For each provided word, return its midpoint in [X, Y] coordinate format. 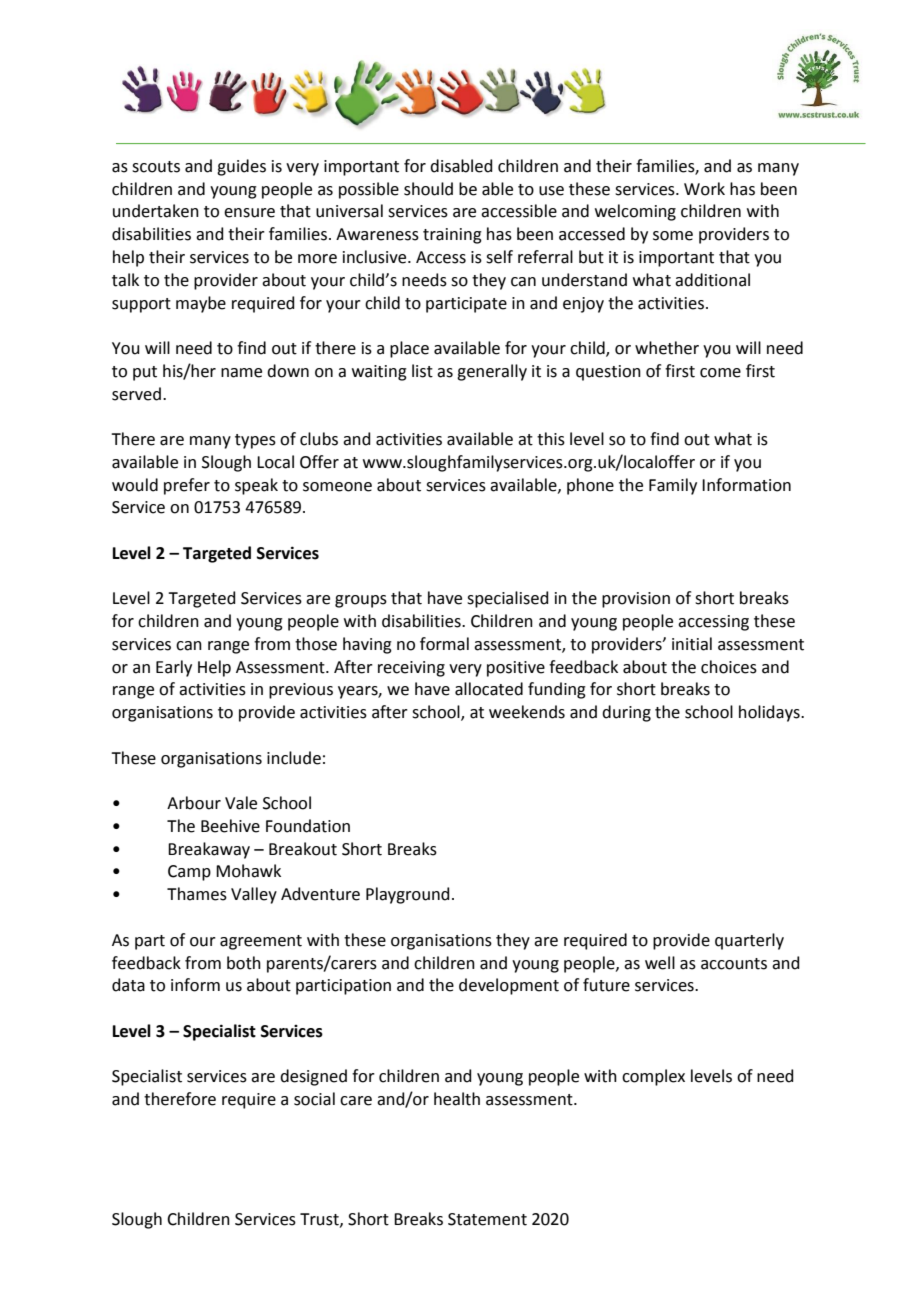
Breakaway [209, 850]
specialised [508, 599]
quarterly [749, 941]
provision [636, 600]
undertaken [156, 211]
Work [704, 189]
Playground [408, 895]
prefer [187, 486]
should [428, 189]
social [314, 1099]
